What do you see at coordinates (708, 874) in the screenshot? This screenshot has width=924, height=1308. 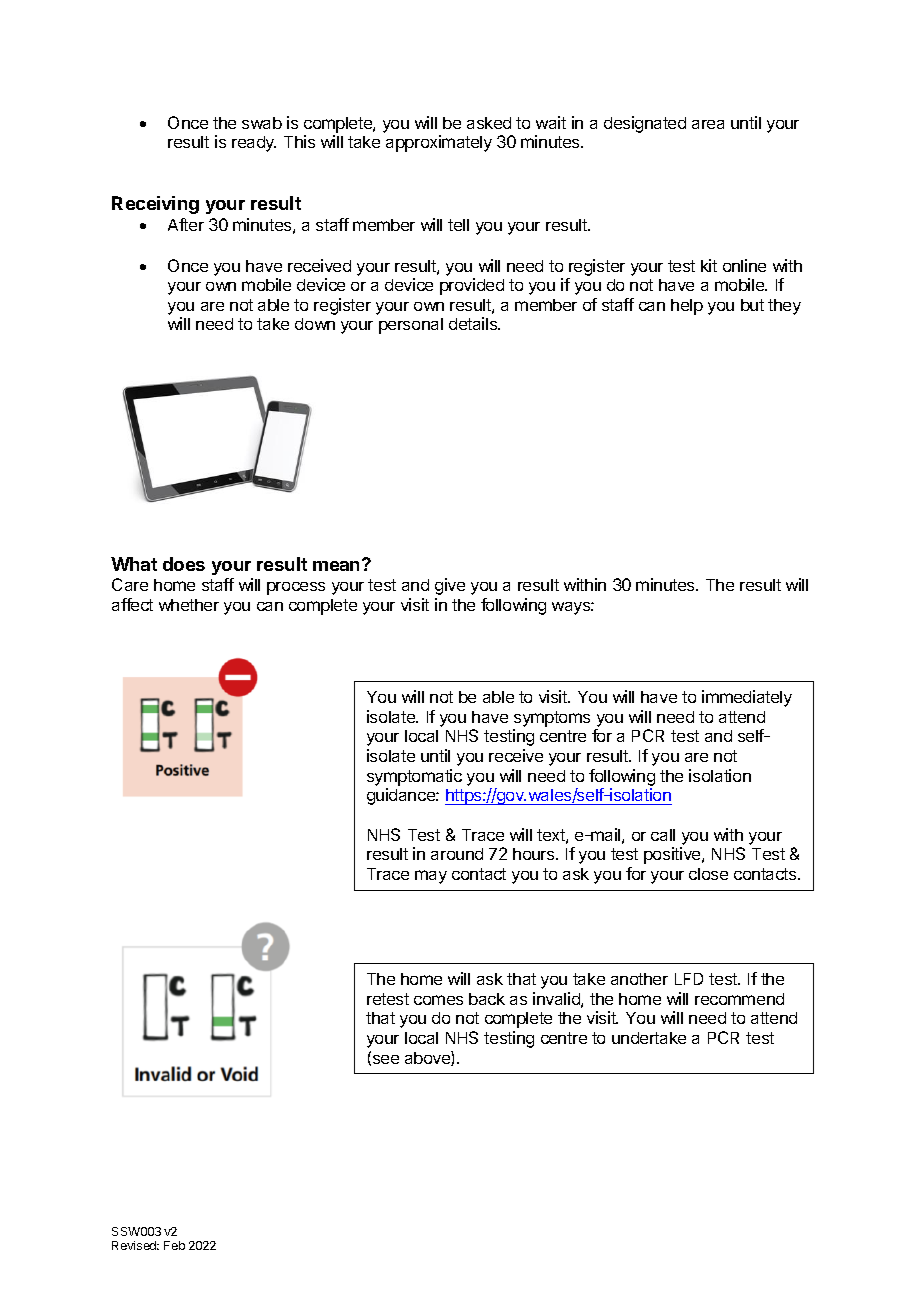 I see `close` at bounding box center [708, 874].
